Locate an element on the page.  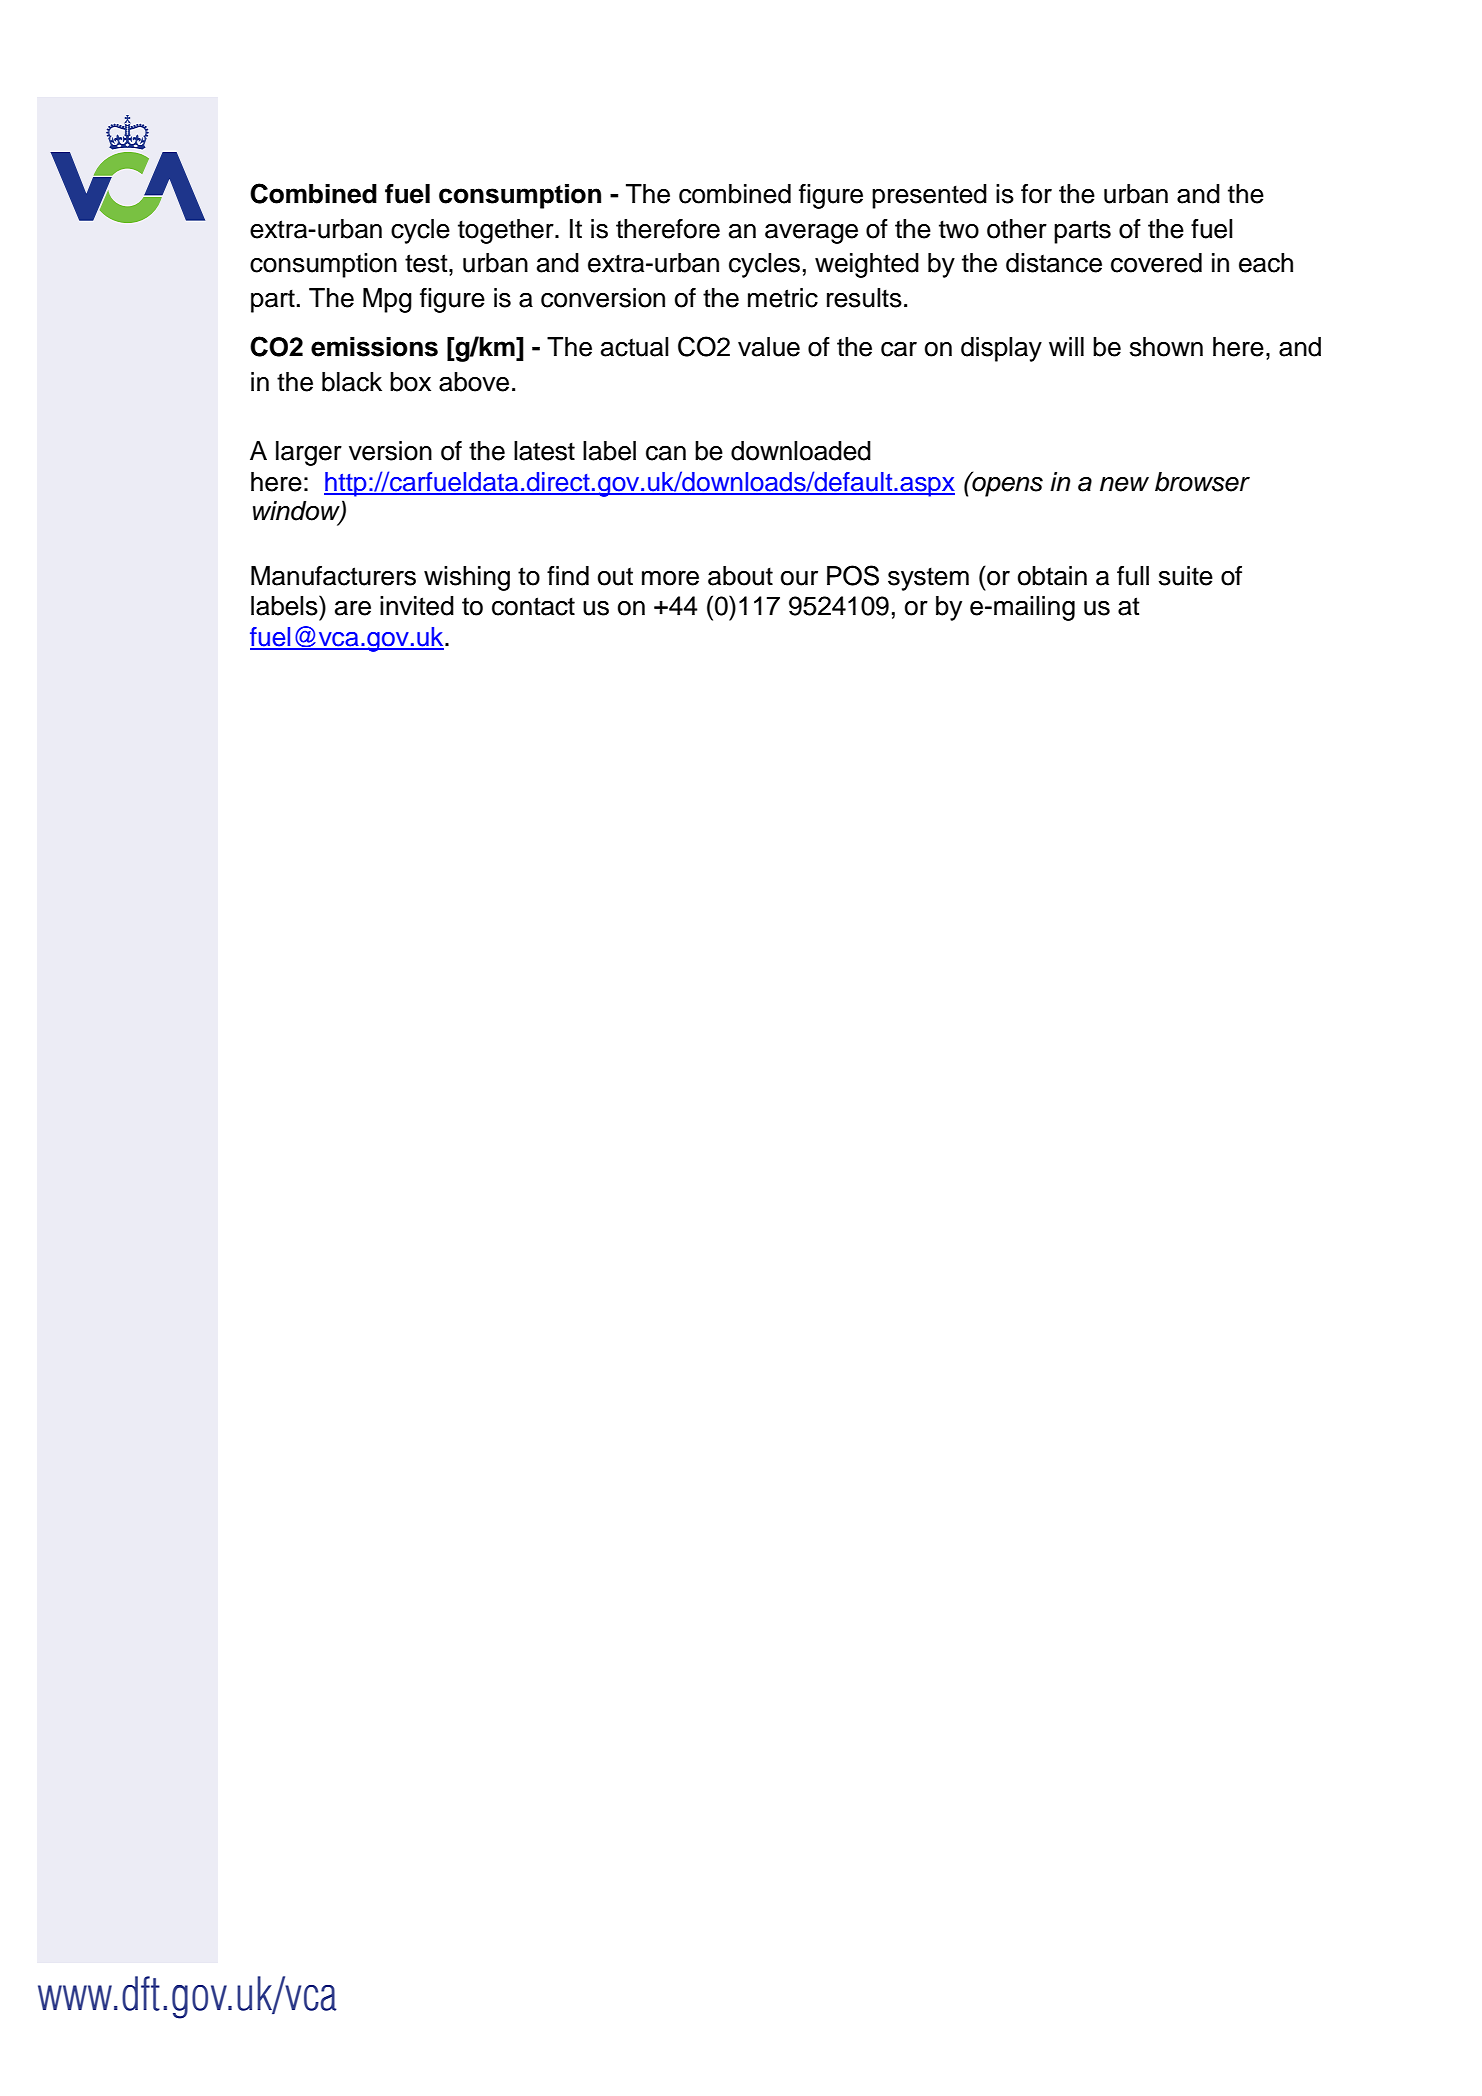
downloaded is located at coordinates (801, 451).
